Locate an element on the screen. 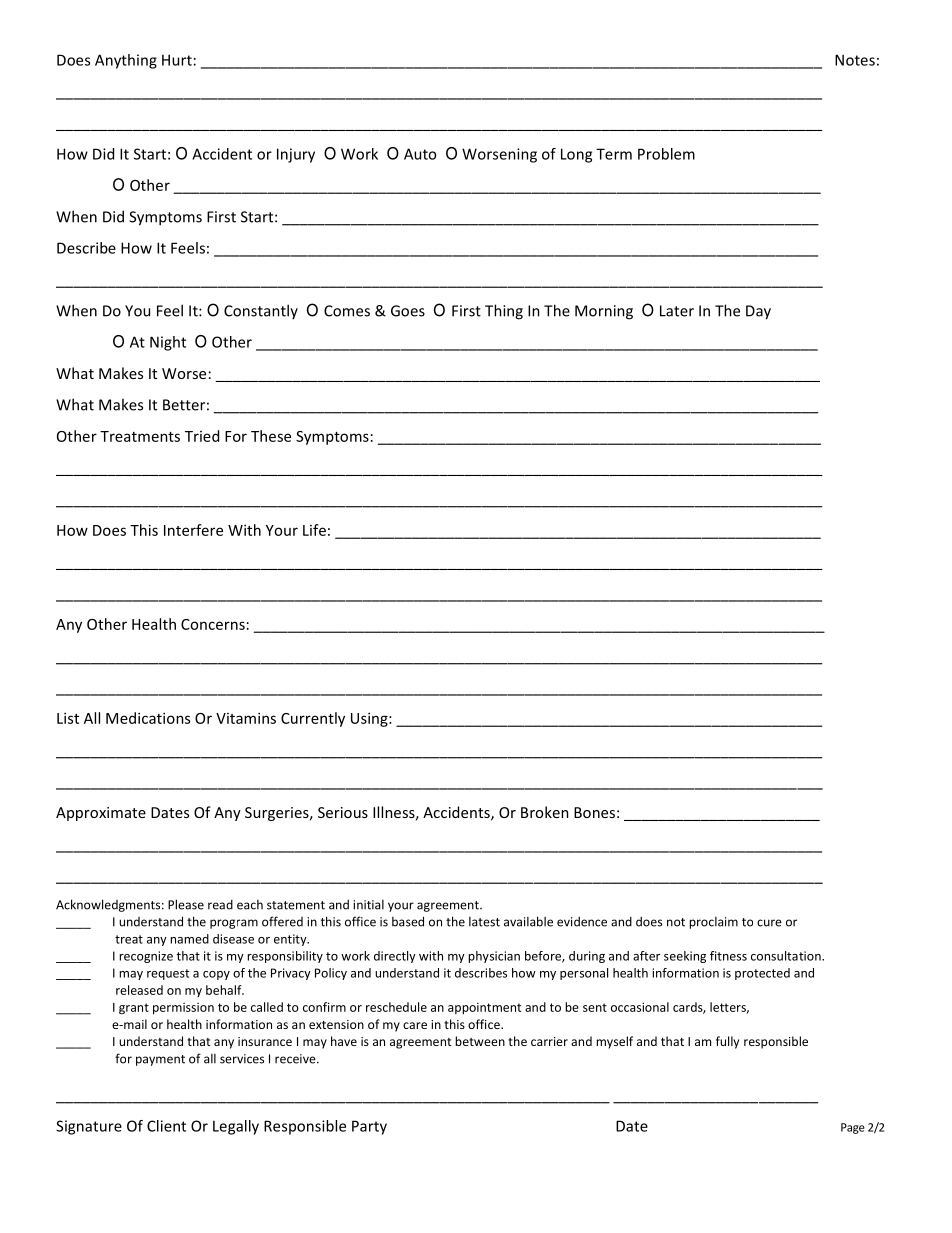  between is located at coordinates (480, 1041).
